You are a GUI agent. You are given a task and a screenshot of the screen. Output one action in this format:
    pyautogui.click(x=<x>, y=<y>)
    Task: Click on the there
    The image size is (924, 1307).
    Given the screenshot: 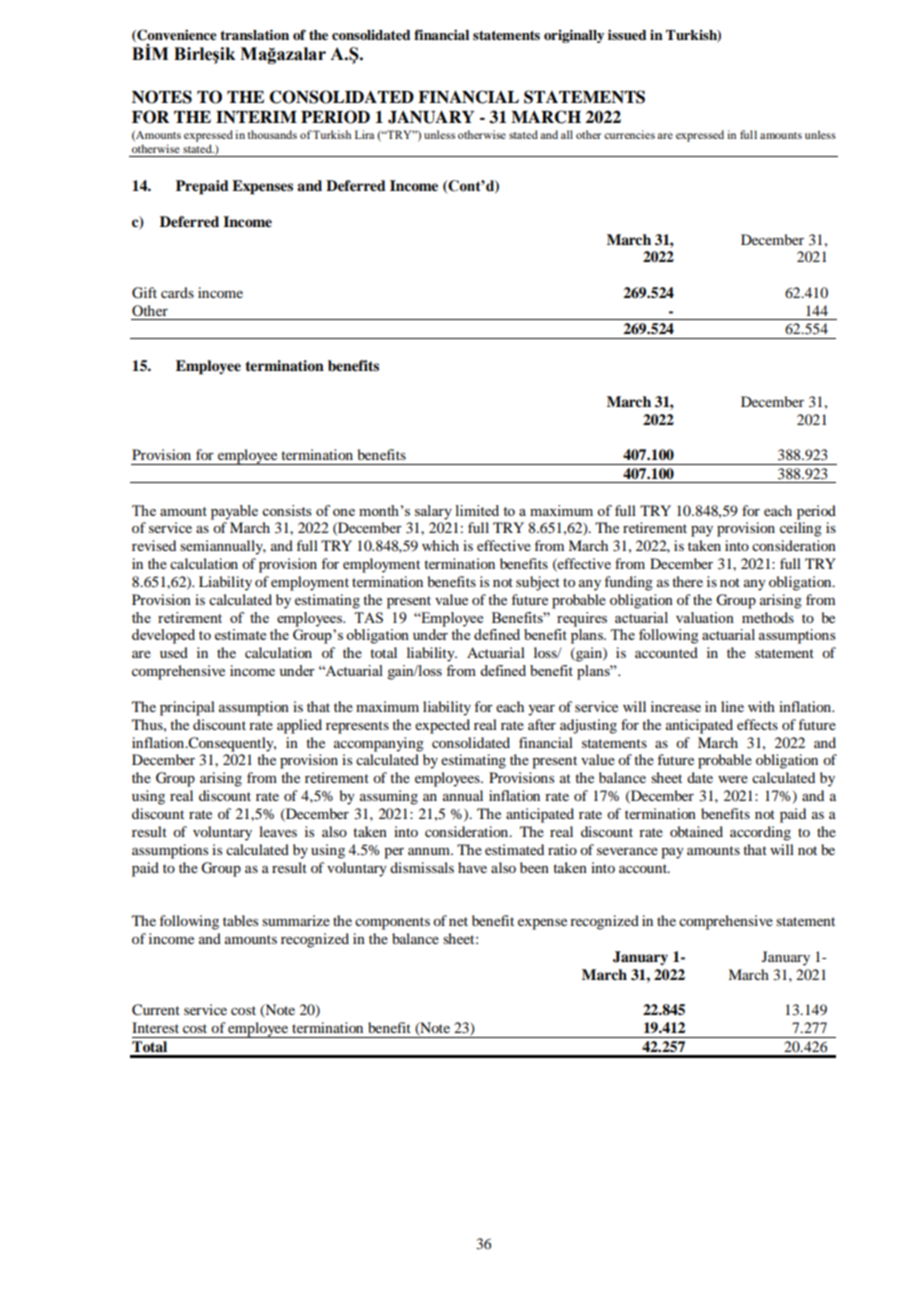 What is the action you would take?
    pyautogui.click(x=687, y=581)
